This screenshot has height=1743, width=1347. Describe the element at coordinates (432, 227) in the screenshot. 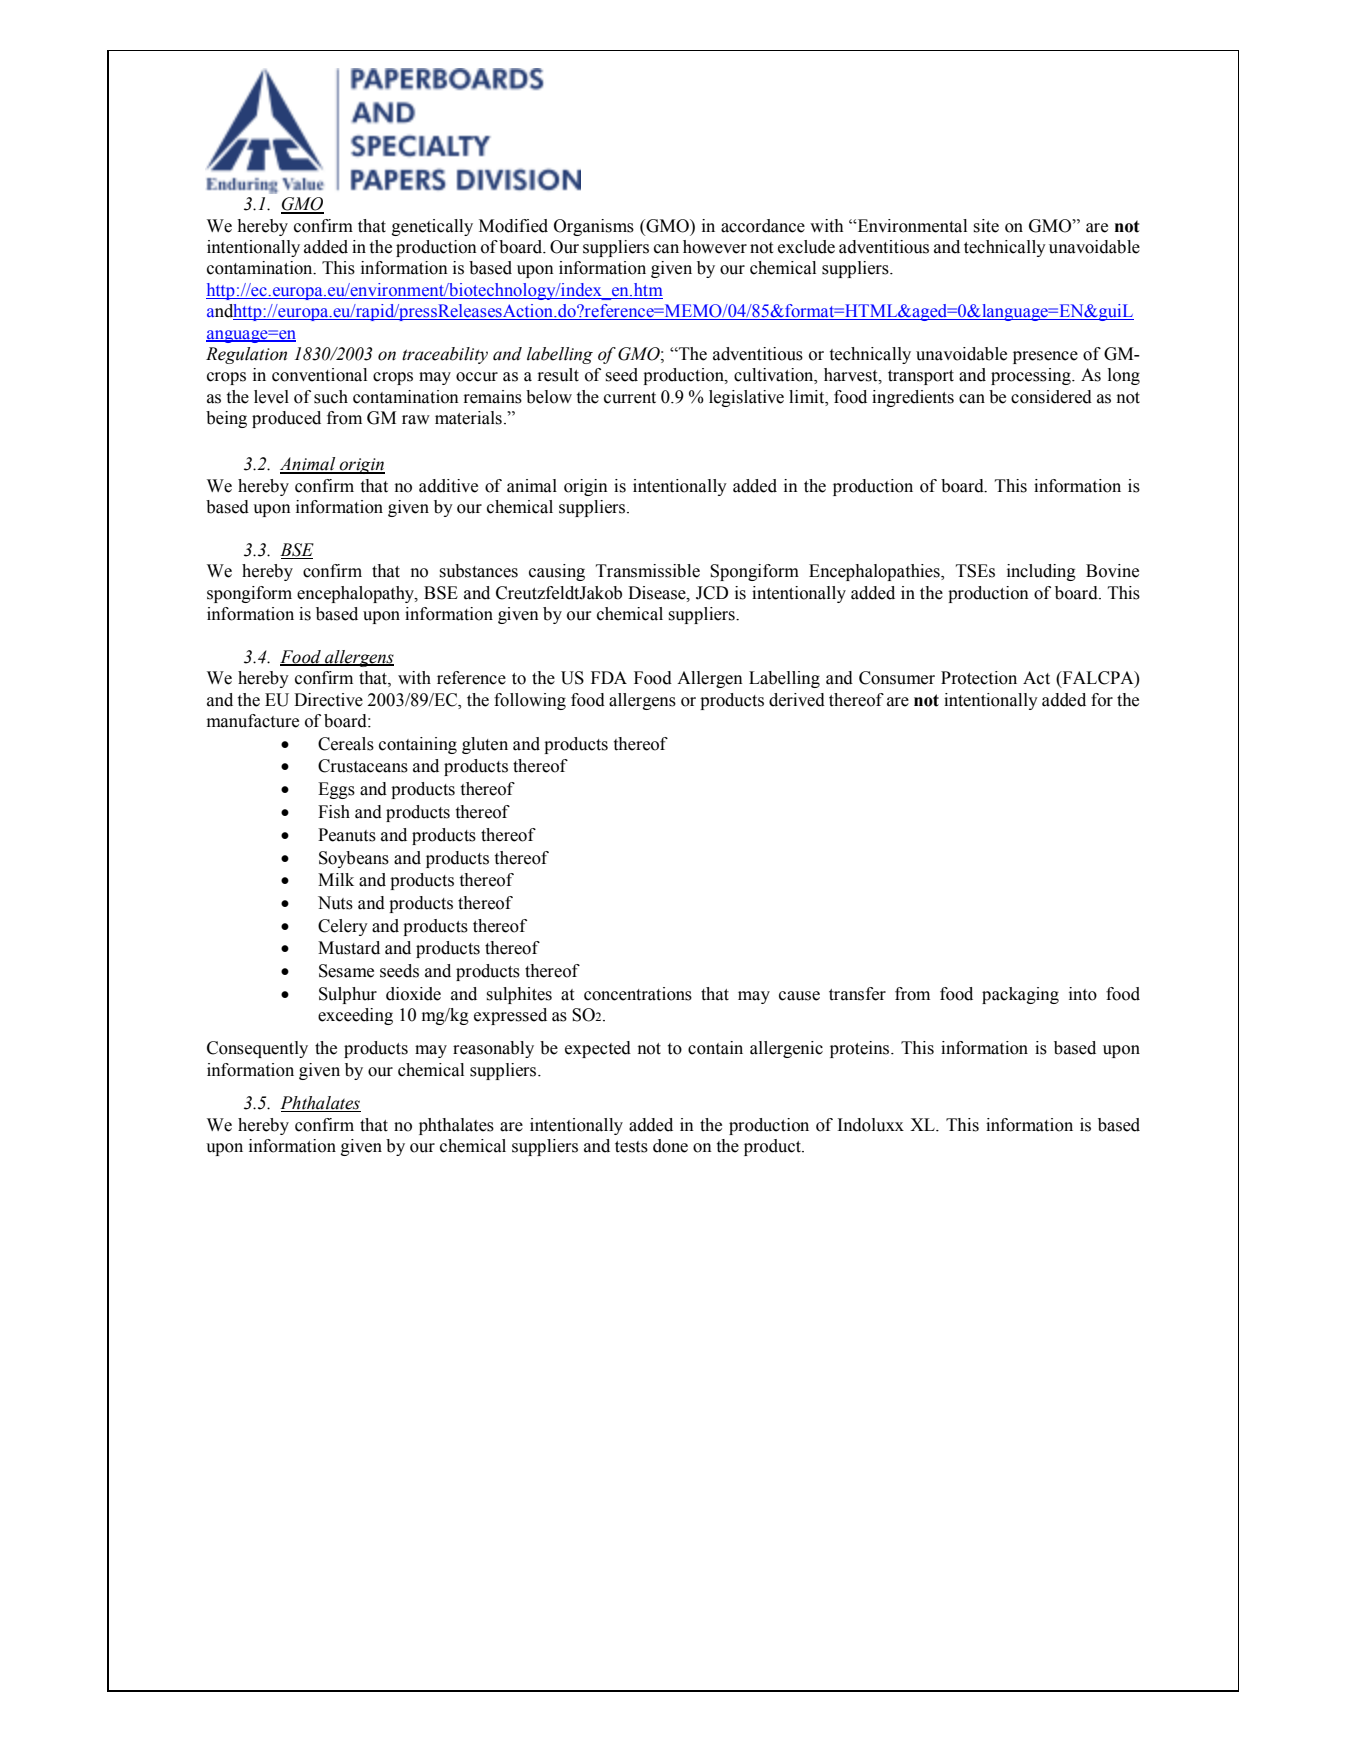

I see `genetically` at that location.
